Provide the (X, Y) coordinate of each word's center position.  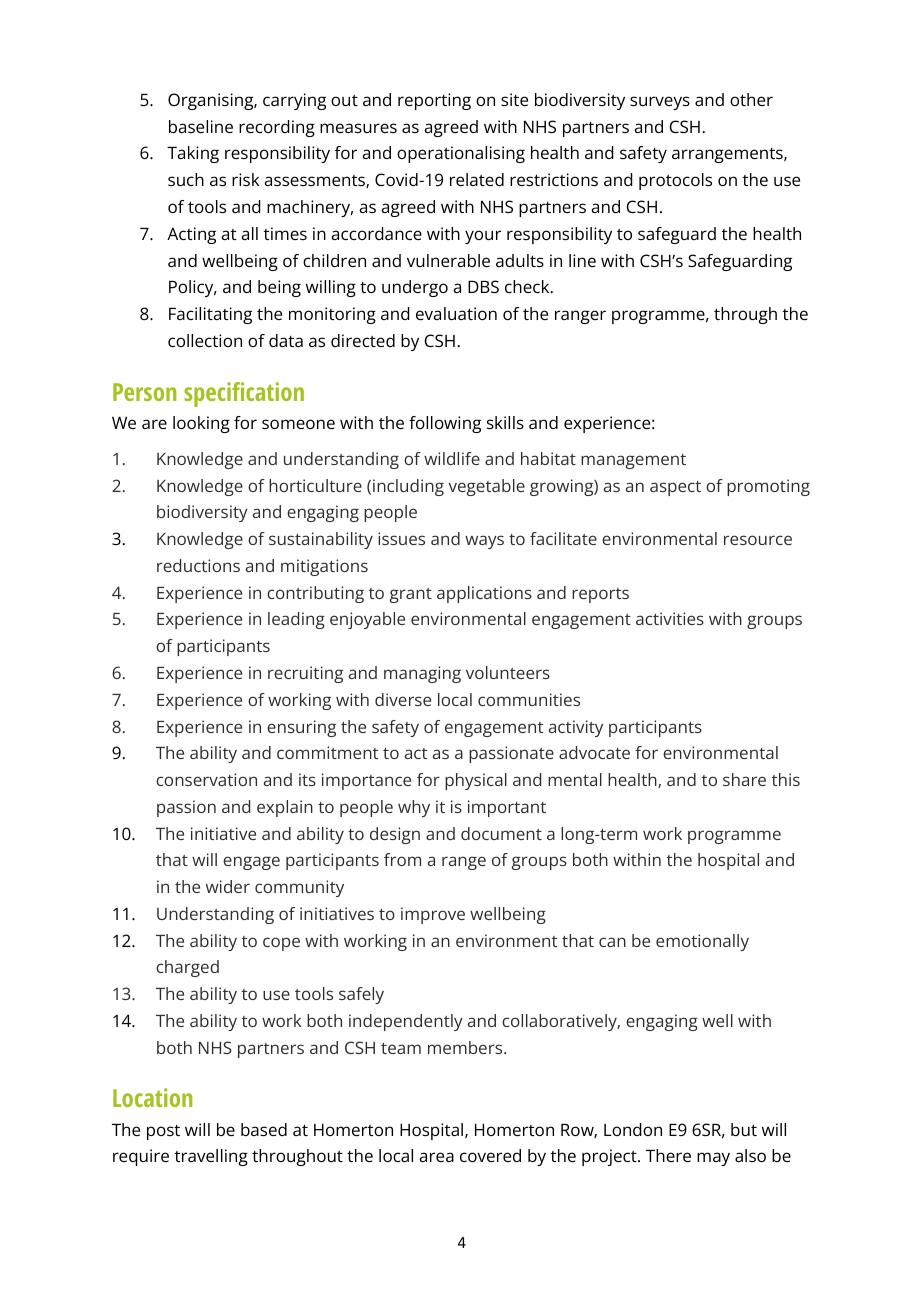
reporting (434, 101)
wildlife (452, 458)
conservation (206, 779)
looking (201, 424)
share (744, 779)
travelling (211, 1157)
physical (476, 781)
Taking (193, 154)
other (751, 99)
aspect (675, 488)
